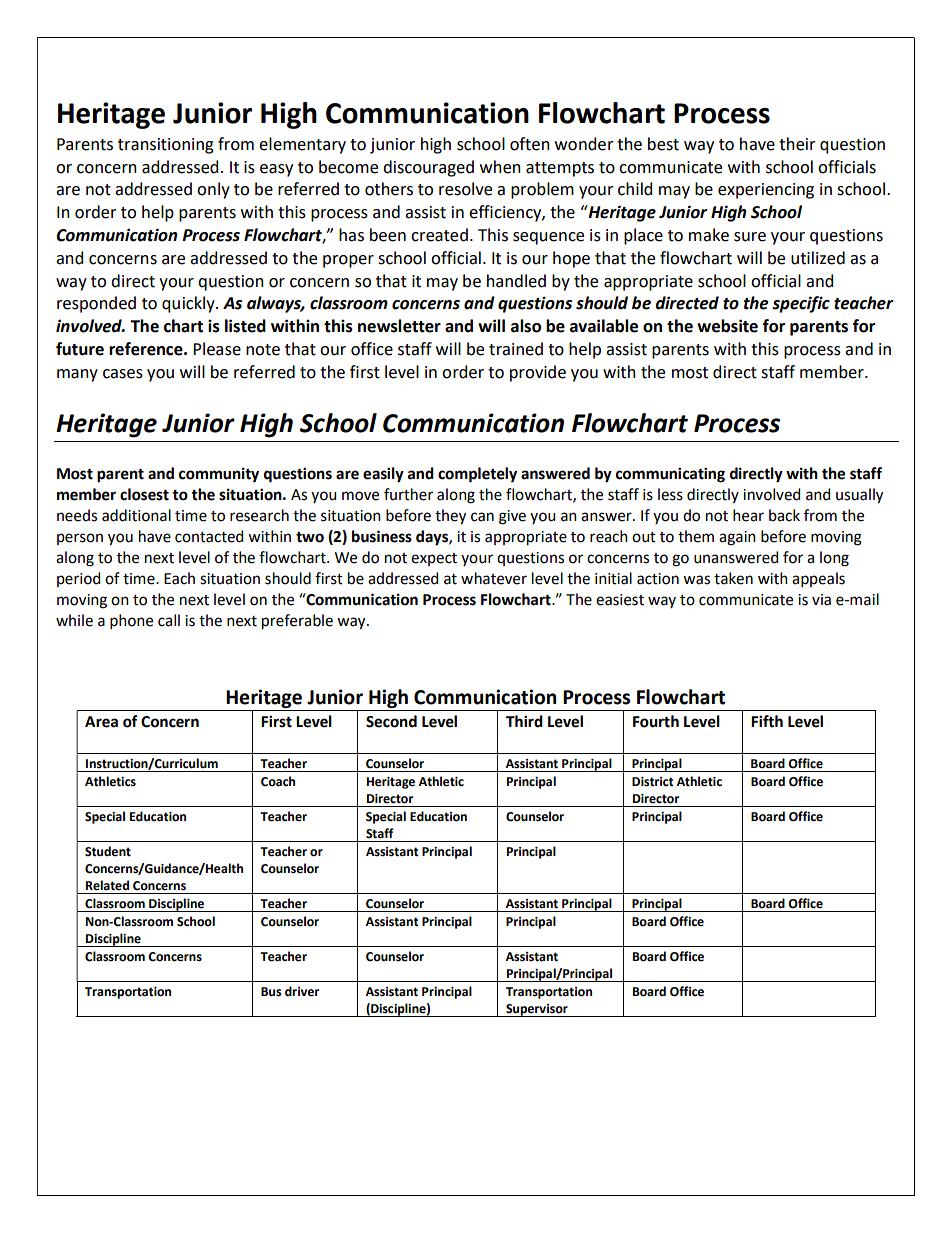 The image size is (952, 1233). What do you see at coordinates (500, 167) in the screenshot?
I see `when` at bounding box center [500, 167].
